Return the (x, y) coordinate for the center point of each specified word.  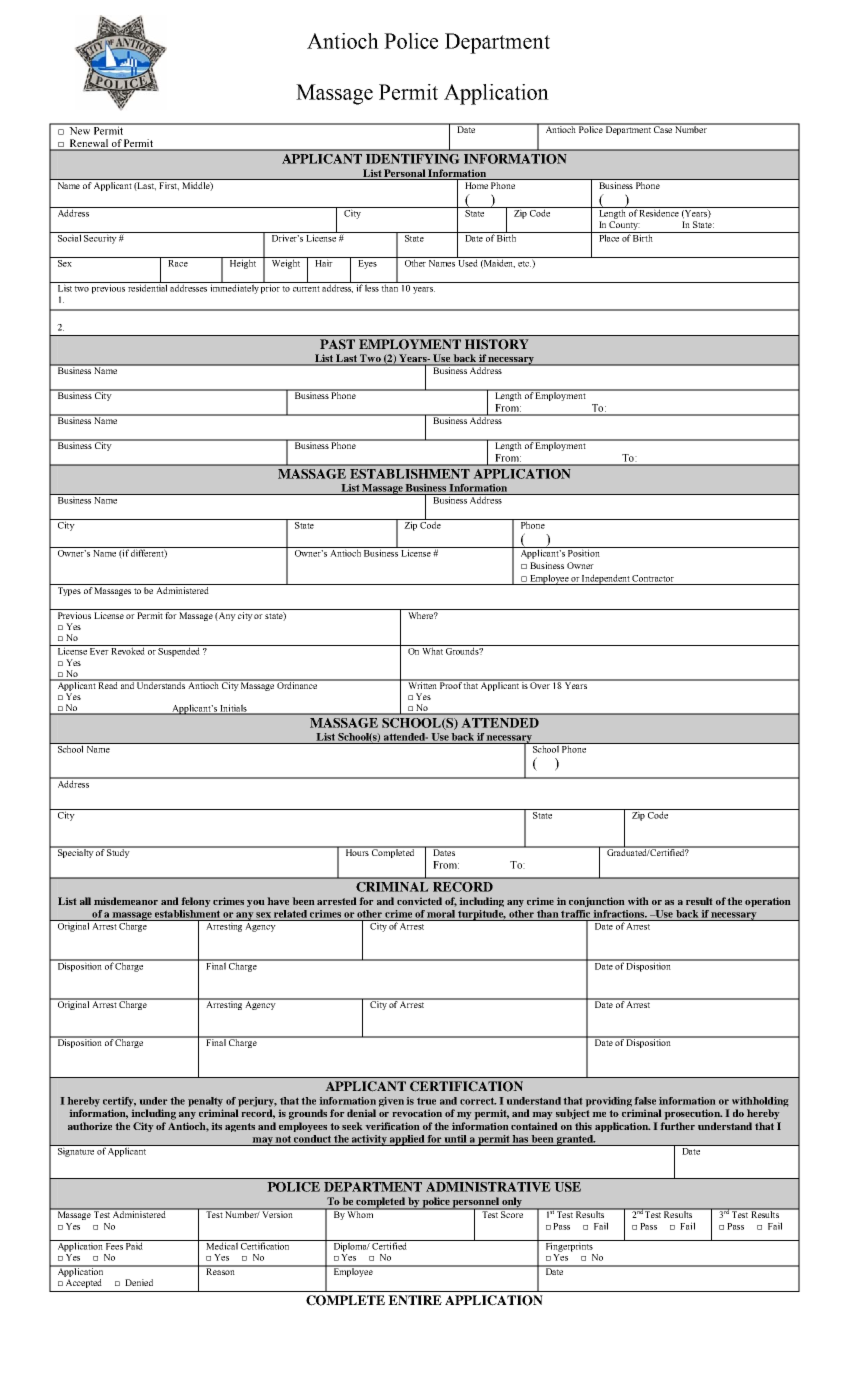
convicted (419, 901)
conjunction (597, 902)
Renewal (88, 144)
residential (148, 287)
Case (663, 128)
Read (108, 684)
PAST (337, 344)
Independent (606, 579)
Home (477, 185)
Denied (139, 1282)
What (432, 650)
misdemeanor (126, 901)
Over (540, 684)
